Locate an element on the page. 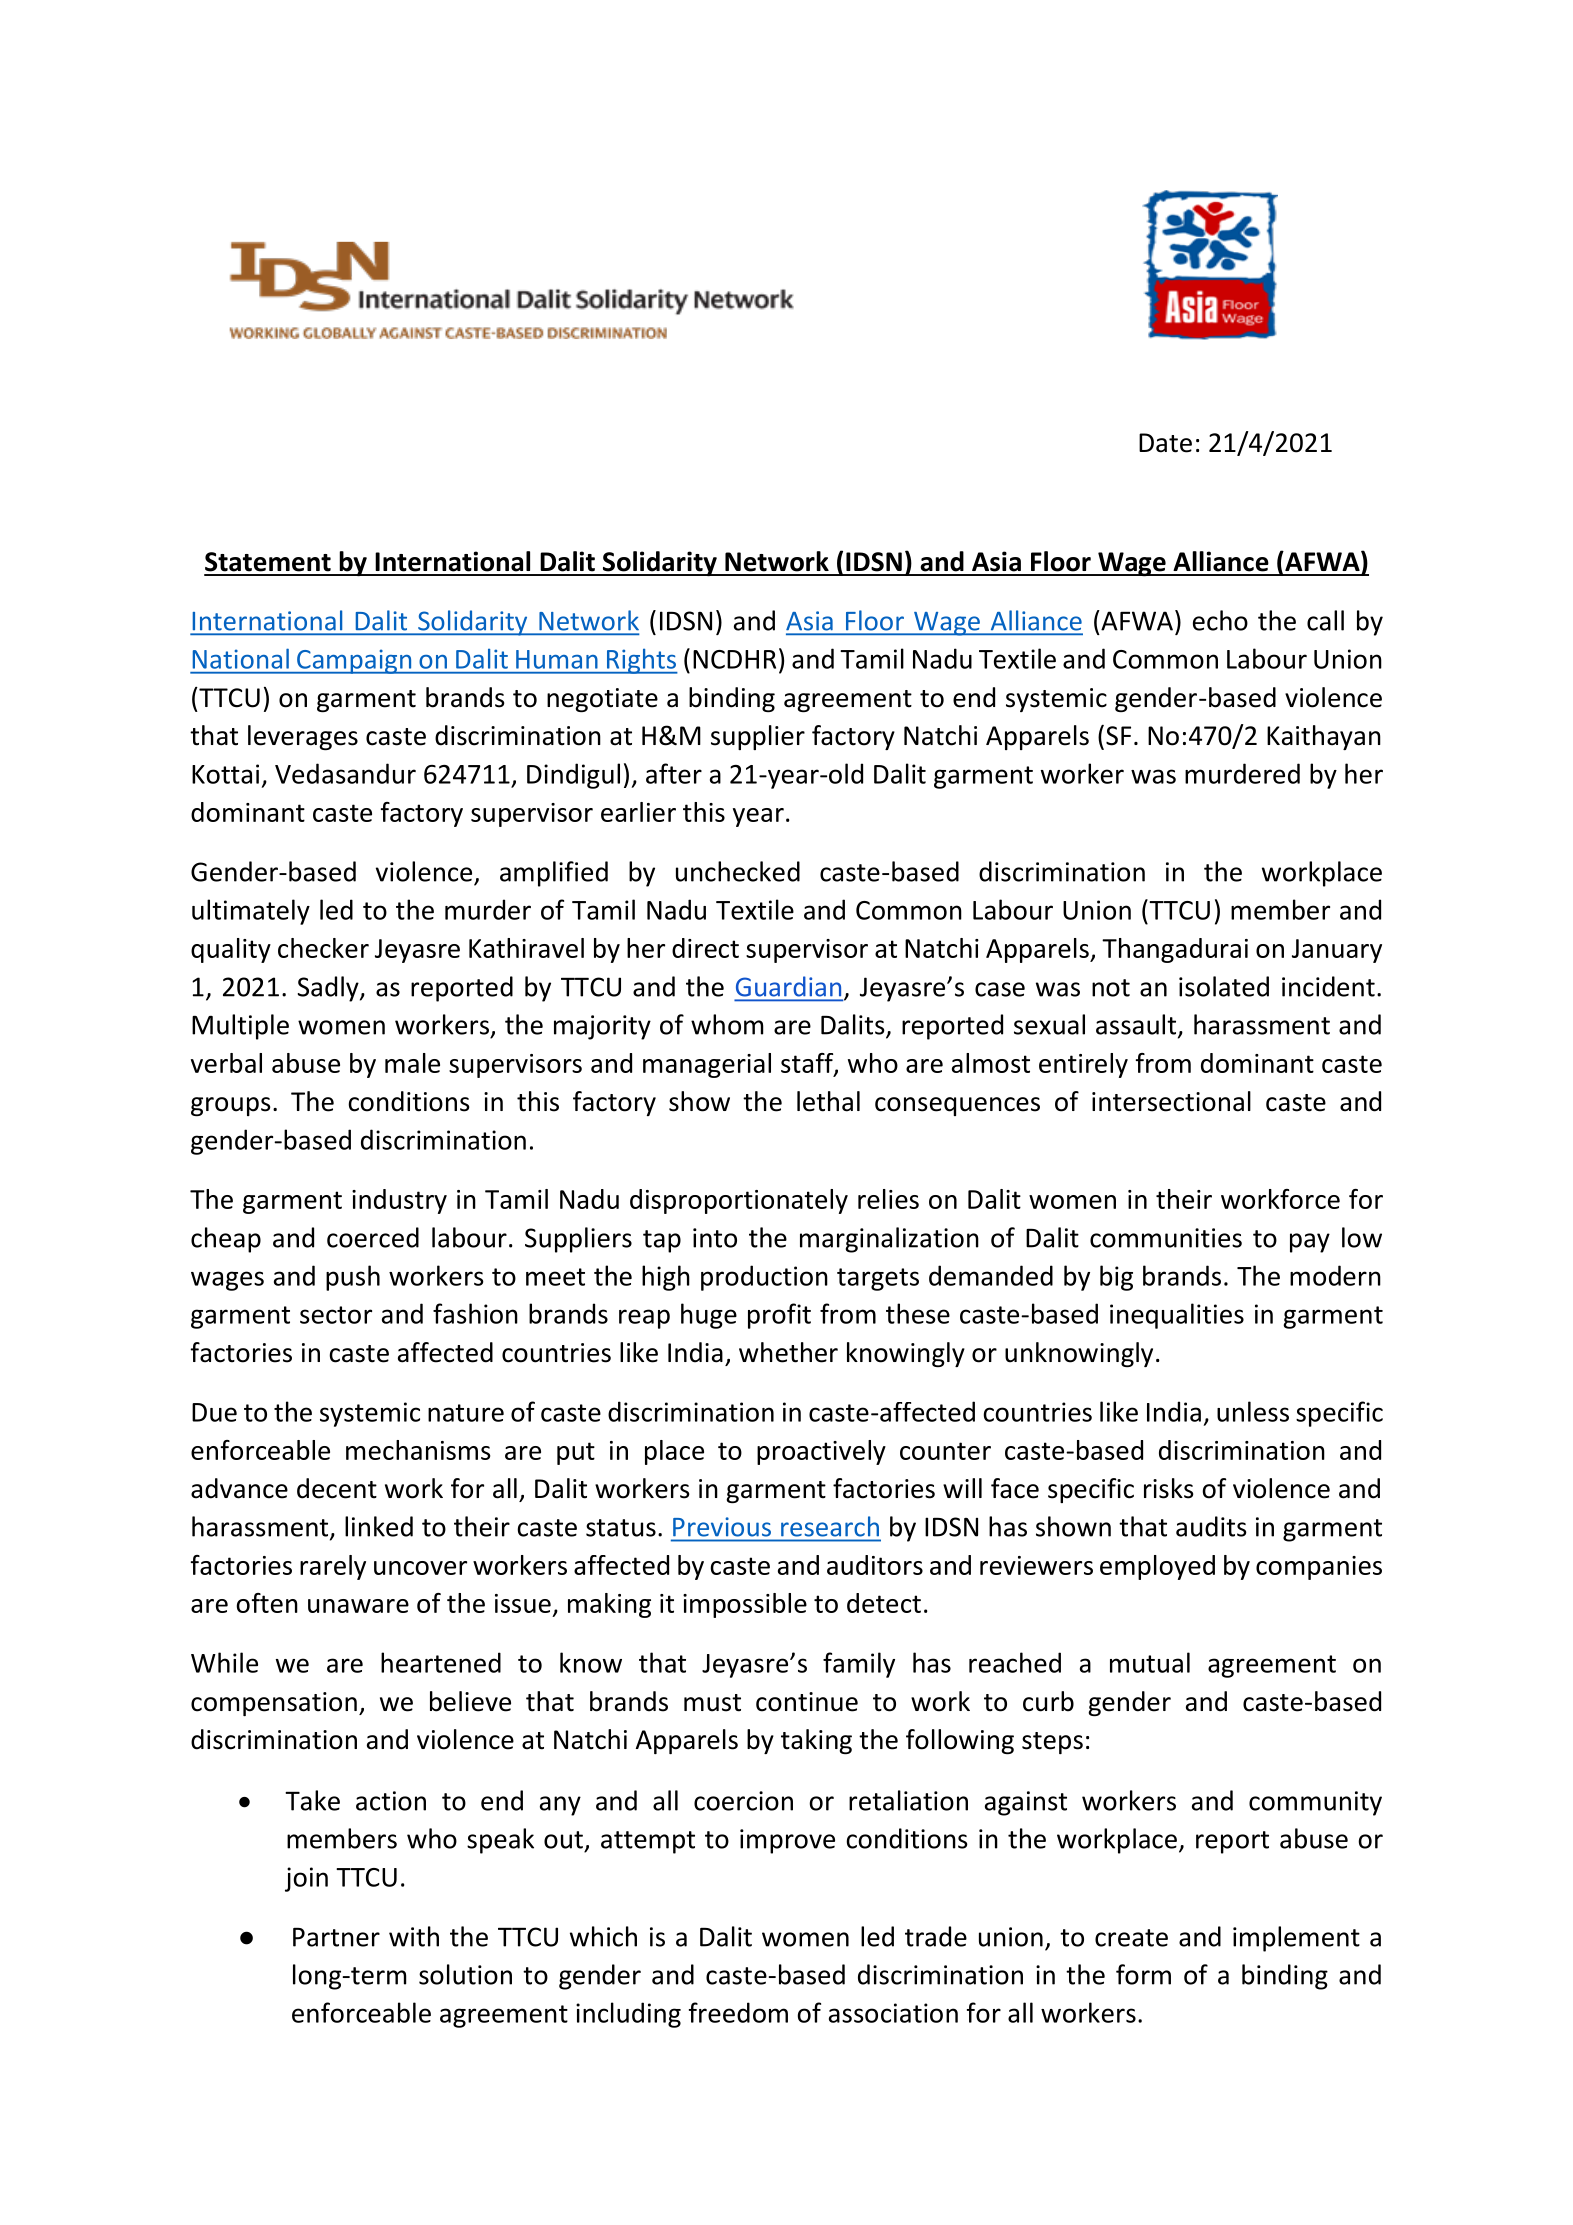 The width and height of the page is (1573, 2225). communities is located at coordinates (1166, 1238).
